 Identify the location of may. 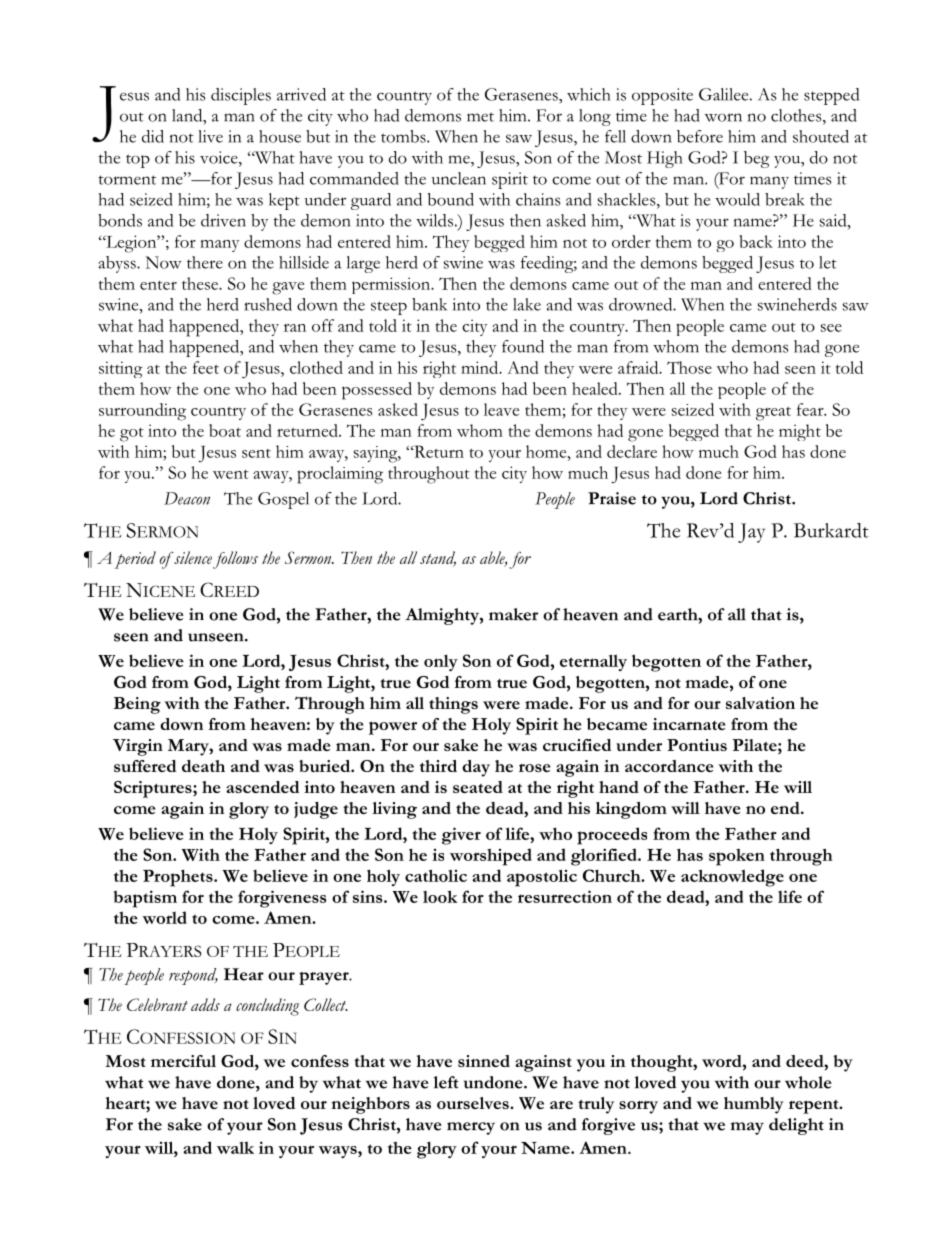
(747, 1128).
